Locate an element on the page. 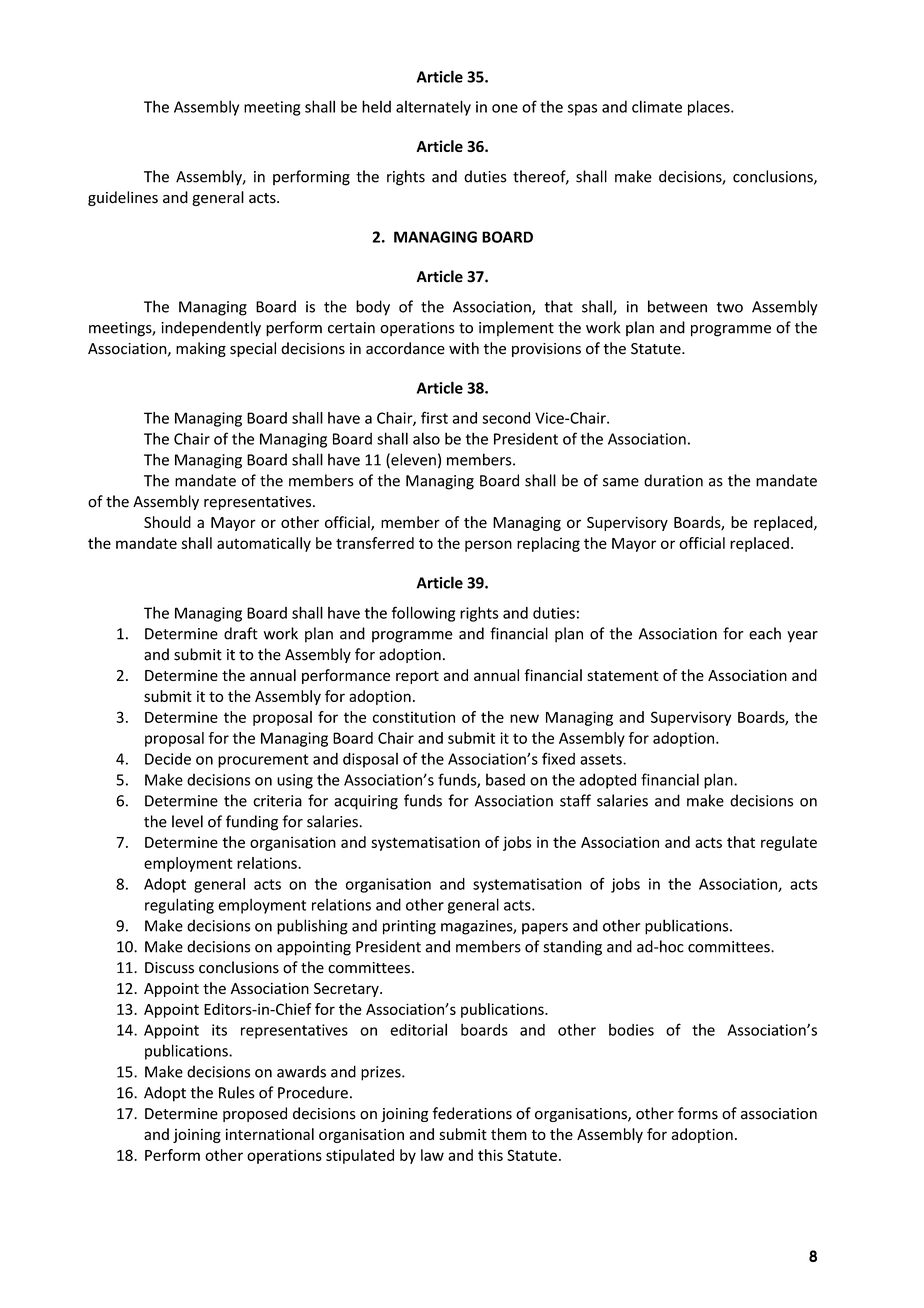  Should is located at coordinates (167, 522).
